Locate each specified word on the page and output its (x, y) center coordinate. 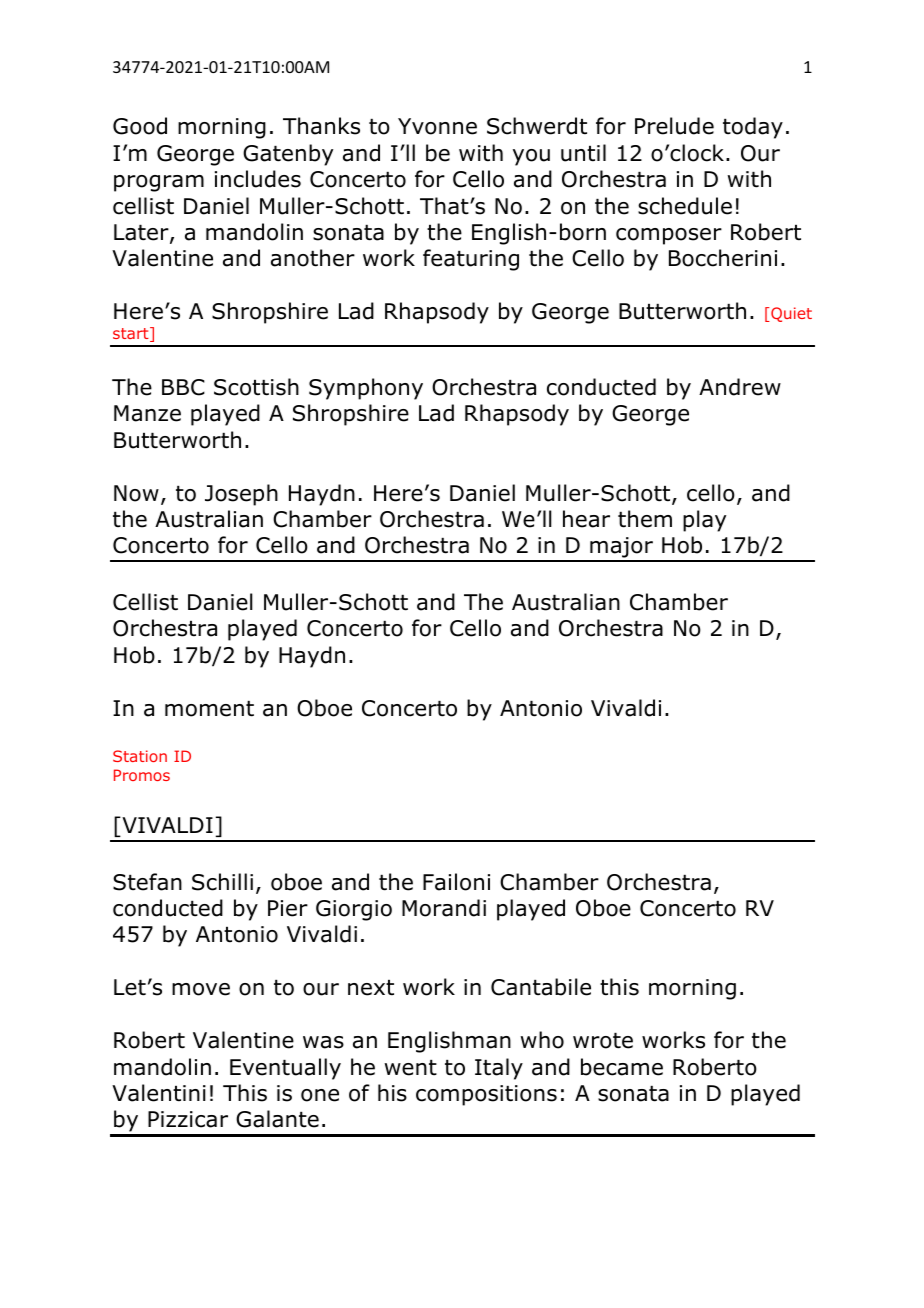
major (621, 549)
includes (258, 179)
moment (209, 709)
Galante (277, 1119)
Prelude (674, 126)
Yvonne (437, 126)
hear (586, 519)
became (622, 1067)
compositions (486, 1095)
